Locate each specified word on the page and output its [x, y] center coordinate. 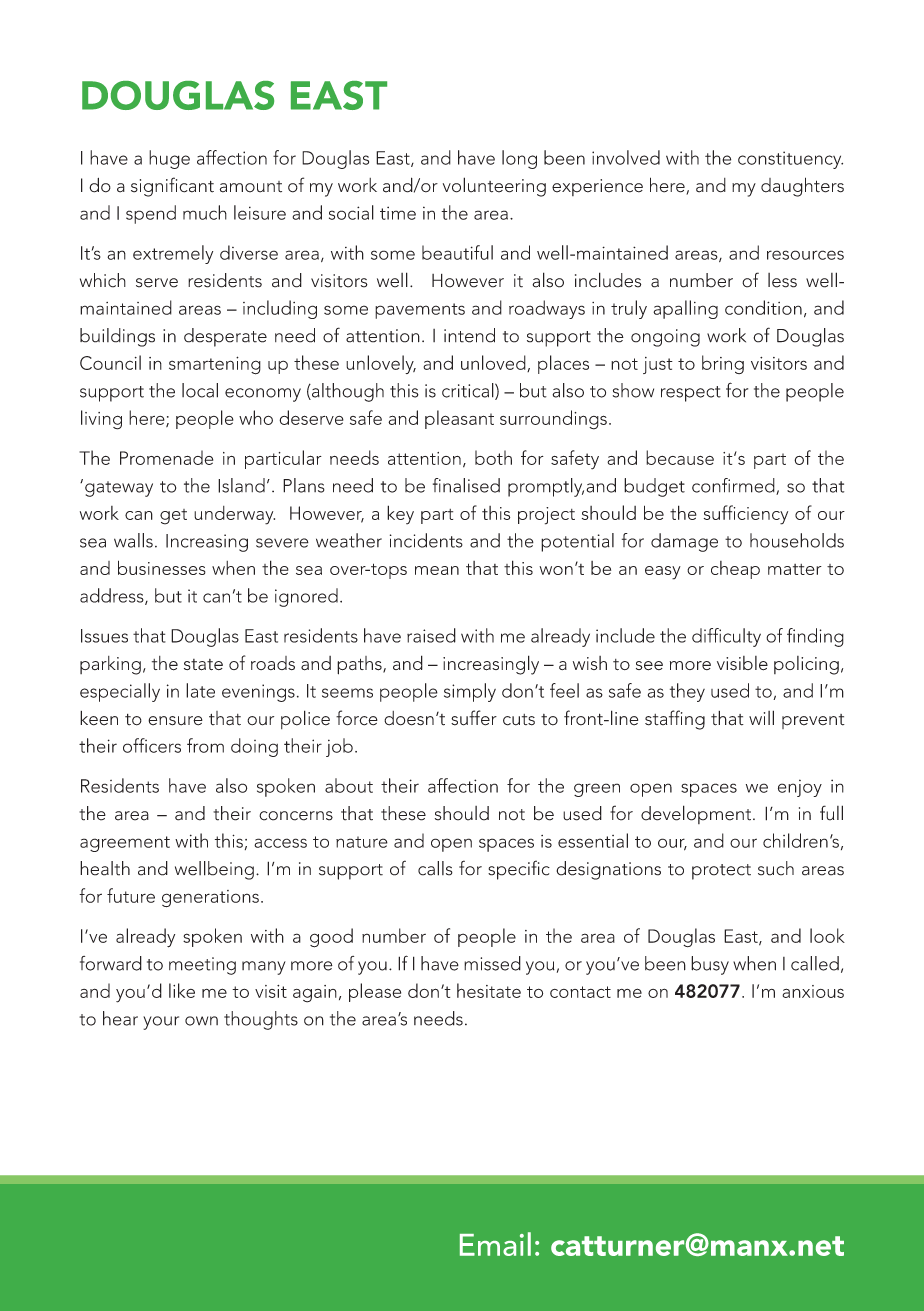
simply [470, 692]
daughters [802, 187]
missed [492, 963]
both [493, 457]
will [761, 717]
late [200, 690]
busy [710, 965]
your [161, 1023]
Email [495, 1244]
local [200, 390]
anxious [813, 991]
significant [172, 187]
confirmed [734, 486]
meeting [202, 966]
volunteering [494, 187]
